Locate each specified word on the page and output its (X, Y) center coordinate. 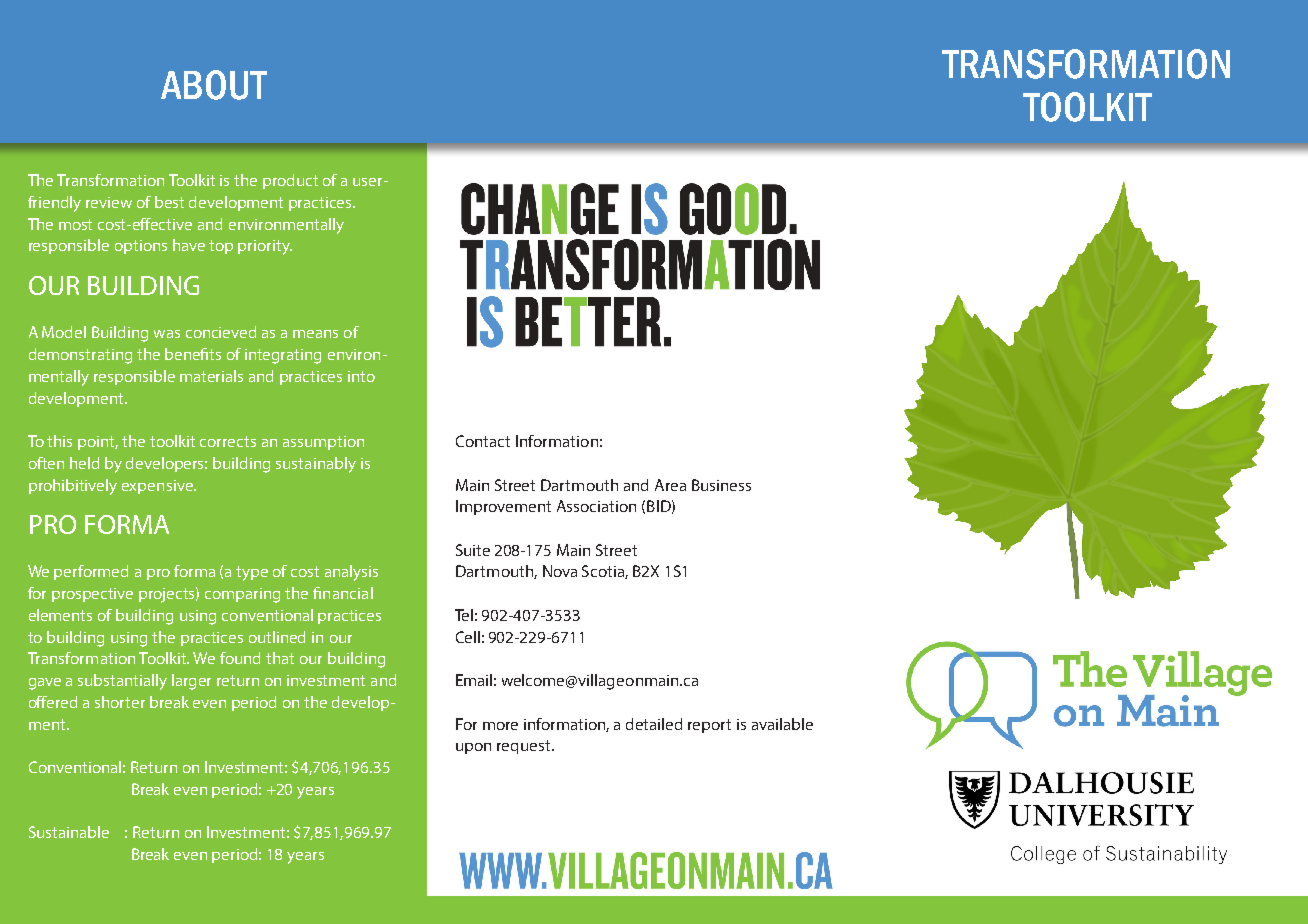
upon (473, 748)
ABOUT (214, 85)
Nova (560, 571)
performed (91, 572)
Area (670, 485)
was (167, 334)
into (361, 376)
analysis (351, 573)
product (290, 181)
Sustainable (69, 832)
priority (265, 247)
